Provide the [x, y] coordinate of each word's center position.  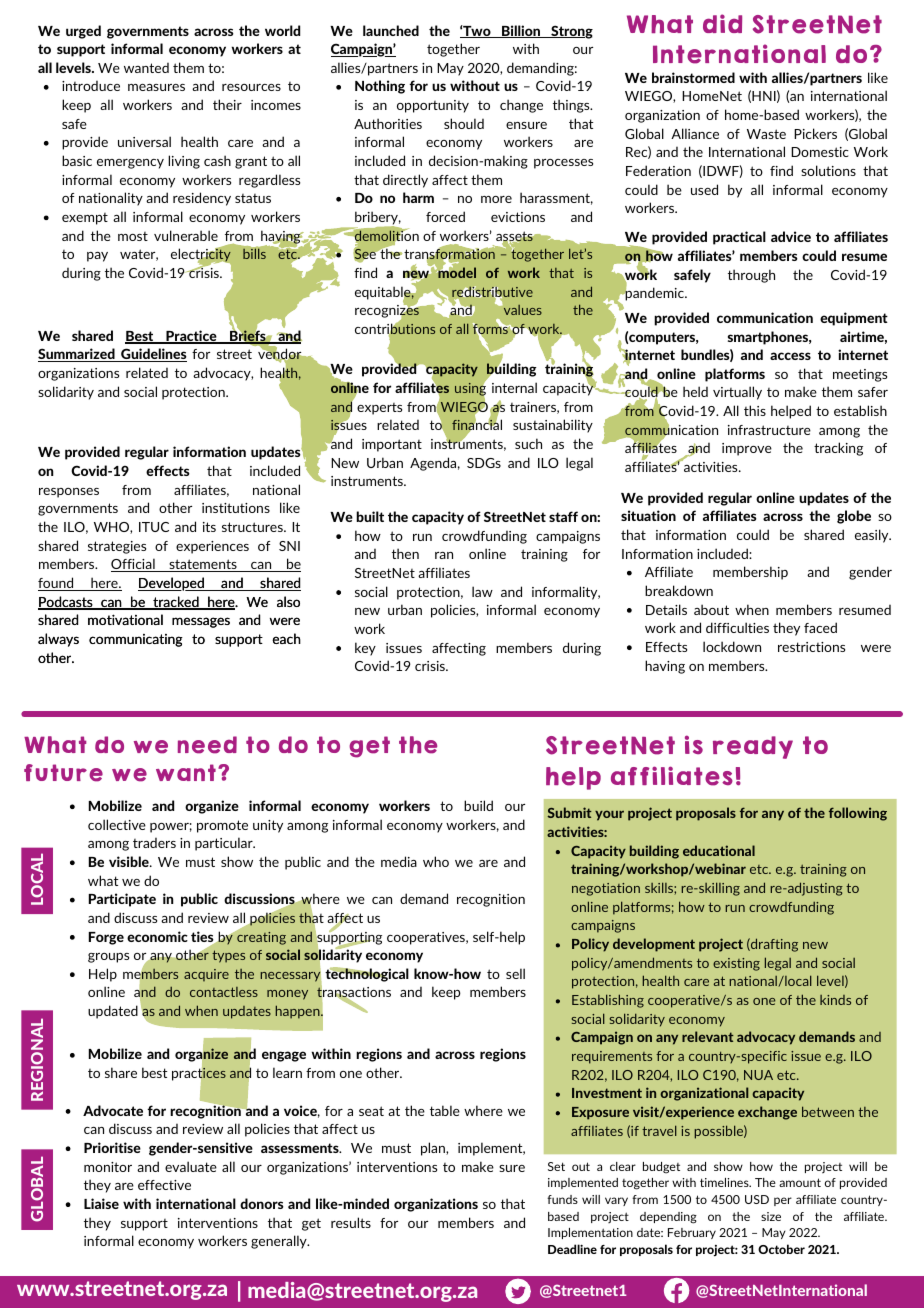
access [790, 356]
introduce [91, 85]
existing [736, 964]
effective [164, 1185]
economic [157, 936]
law [482, 591]
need [207, 745]
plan [434, 1149]
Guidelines [153, 355]
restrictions [811, 647]
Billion [521, 31]
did [722, 23]
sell [515, 973]
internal [514, 387]
